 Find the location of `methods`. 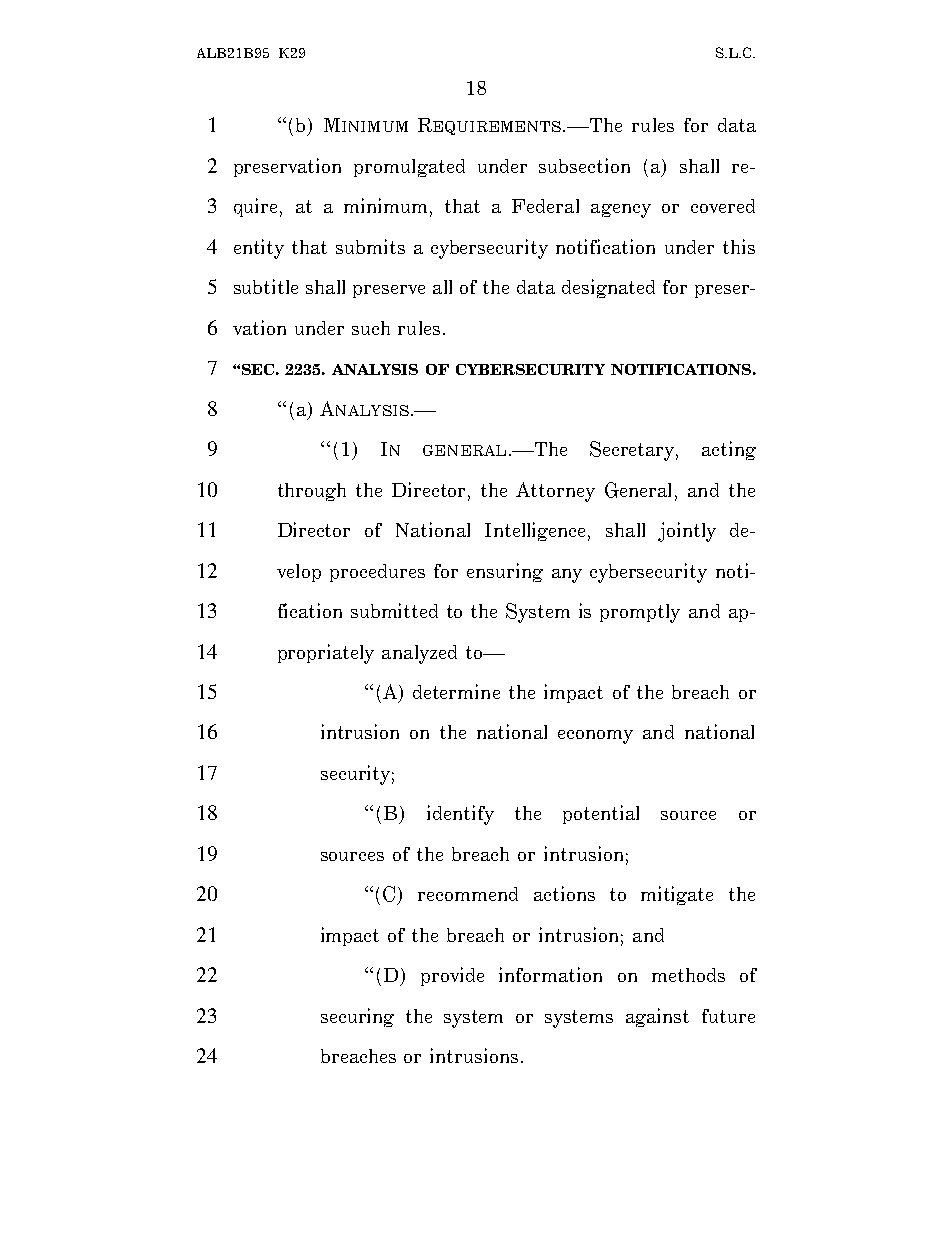

methods is located at coordinates (688, 975).
